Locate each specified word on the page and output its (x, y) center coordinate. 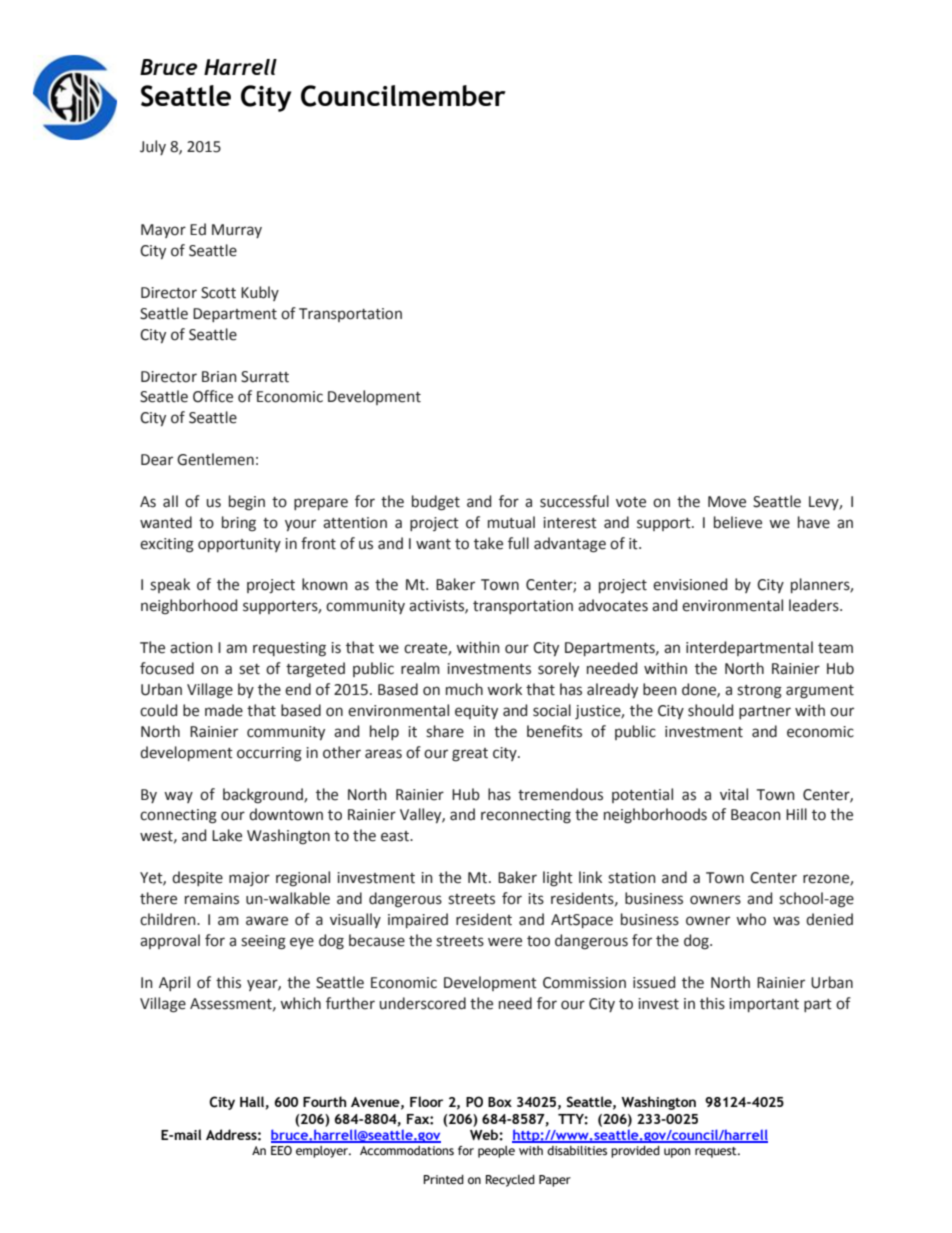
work (504, 689)
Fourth (324, 1101)
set (249, 669)
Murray (237, 231)
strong (759, 692)
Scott (218, 293)
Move (727, 502)
